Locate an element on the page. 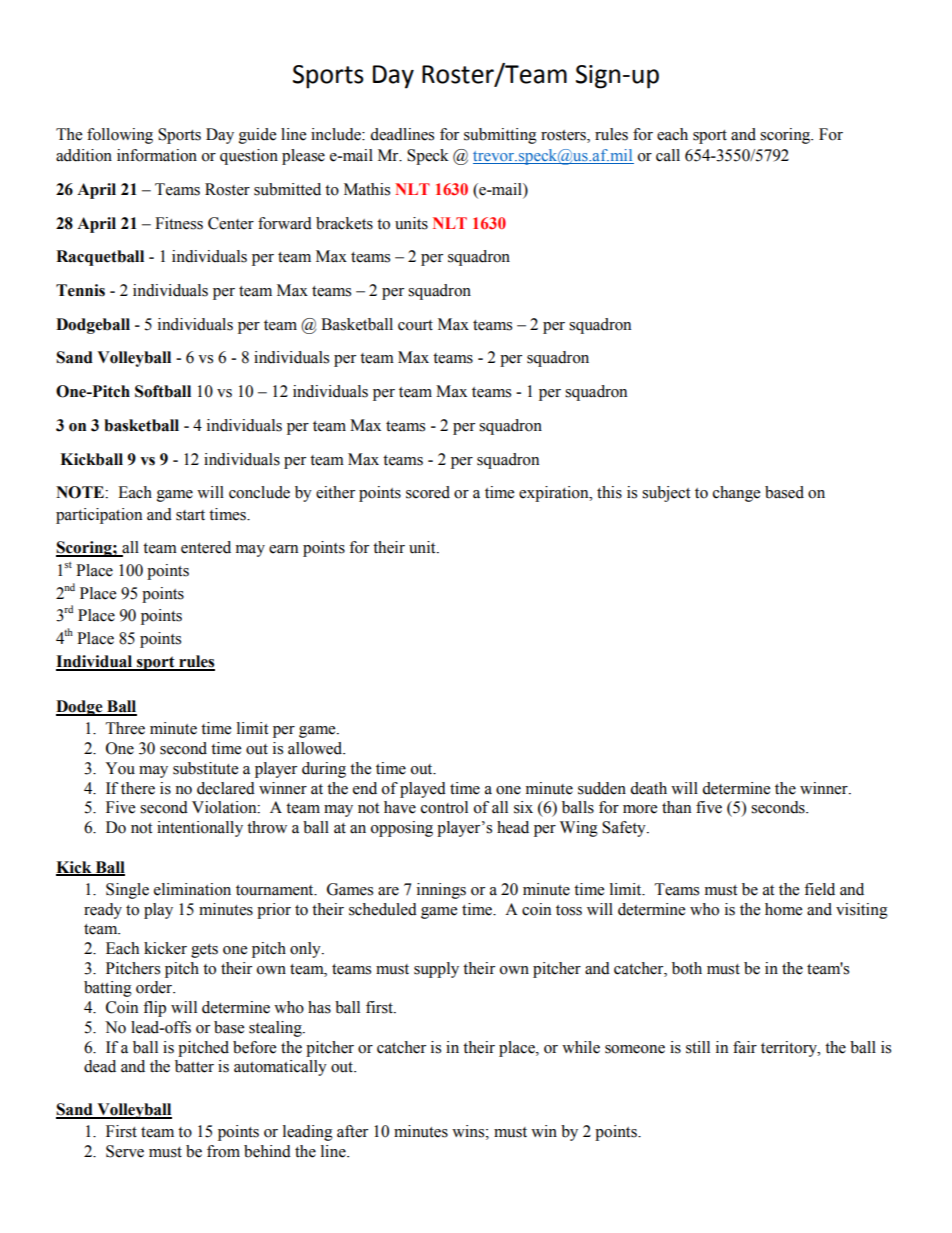  scored is located at coordinates (428, 492).
